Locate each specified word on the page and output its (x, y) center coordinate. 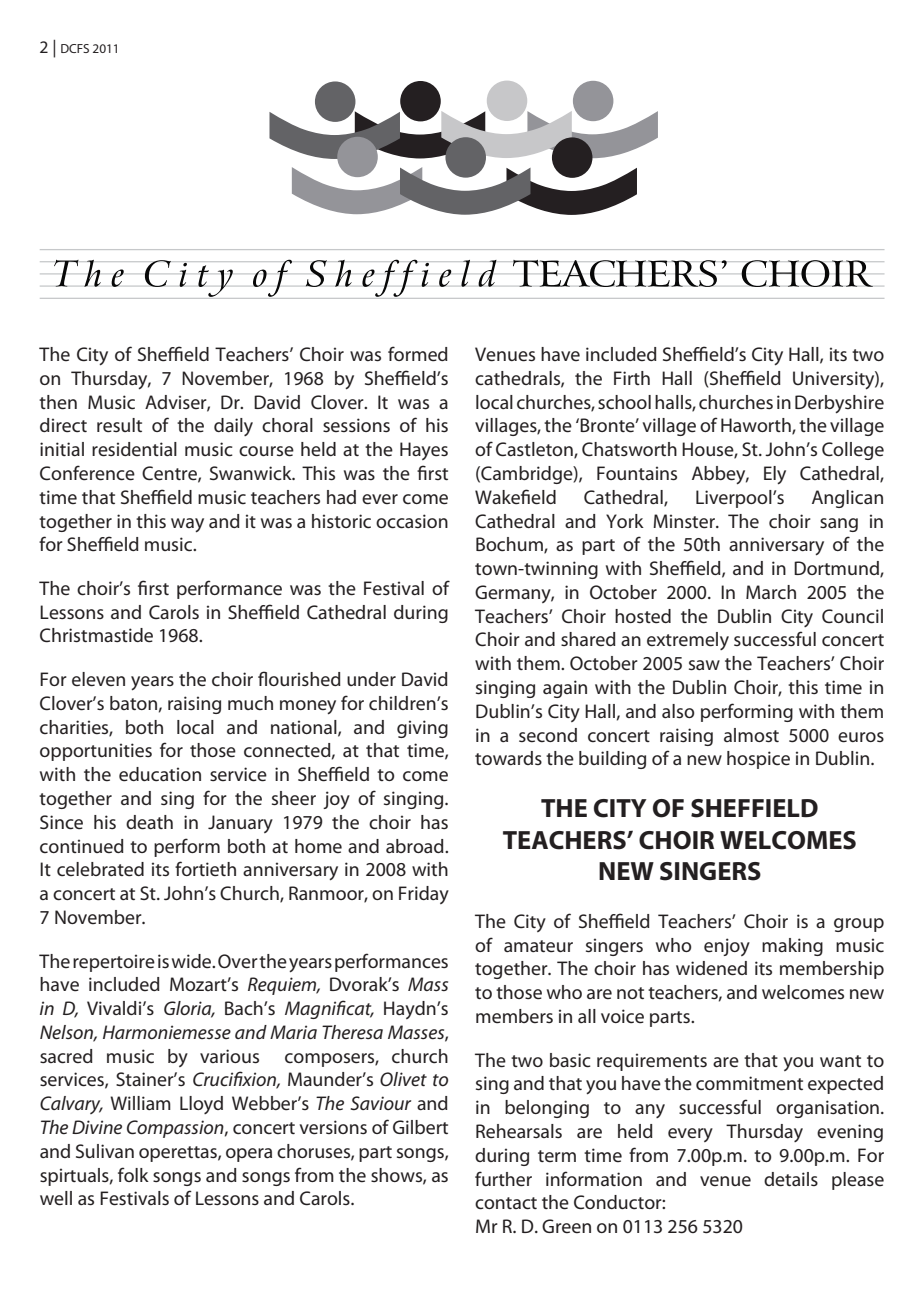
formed (418, 354)
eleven (98, 679)
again (565, 689)
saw (704, 665)
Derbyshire (839, 404)
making (792, 947)
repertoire (114, 963)
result (119, 425)
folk (133, 1174)
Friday (424, 895)
